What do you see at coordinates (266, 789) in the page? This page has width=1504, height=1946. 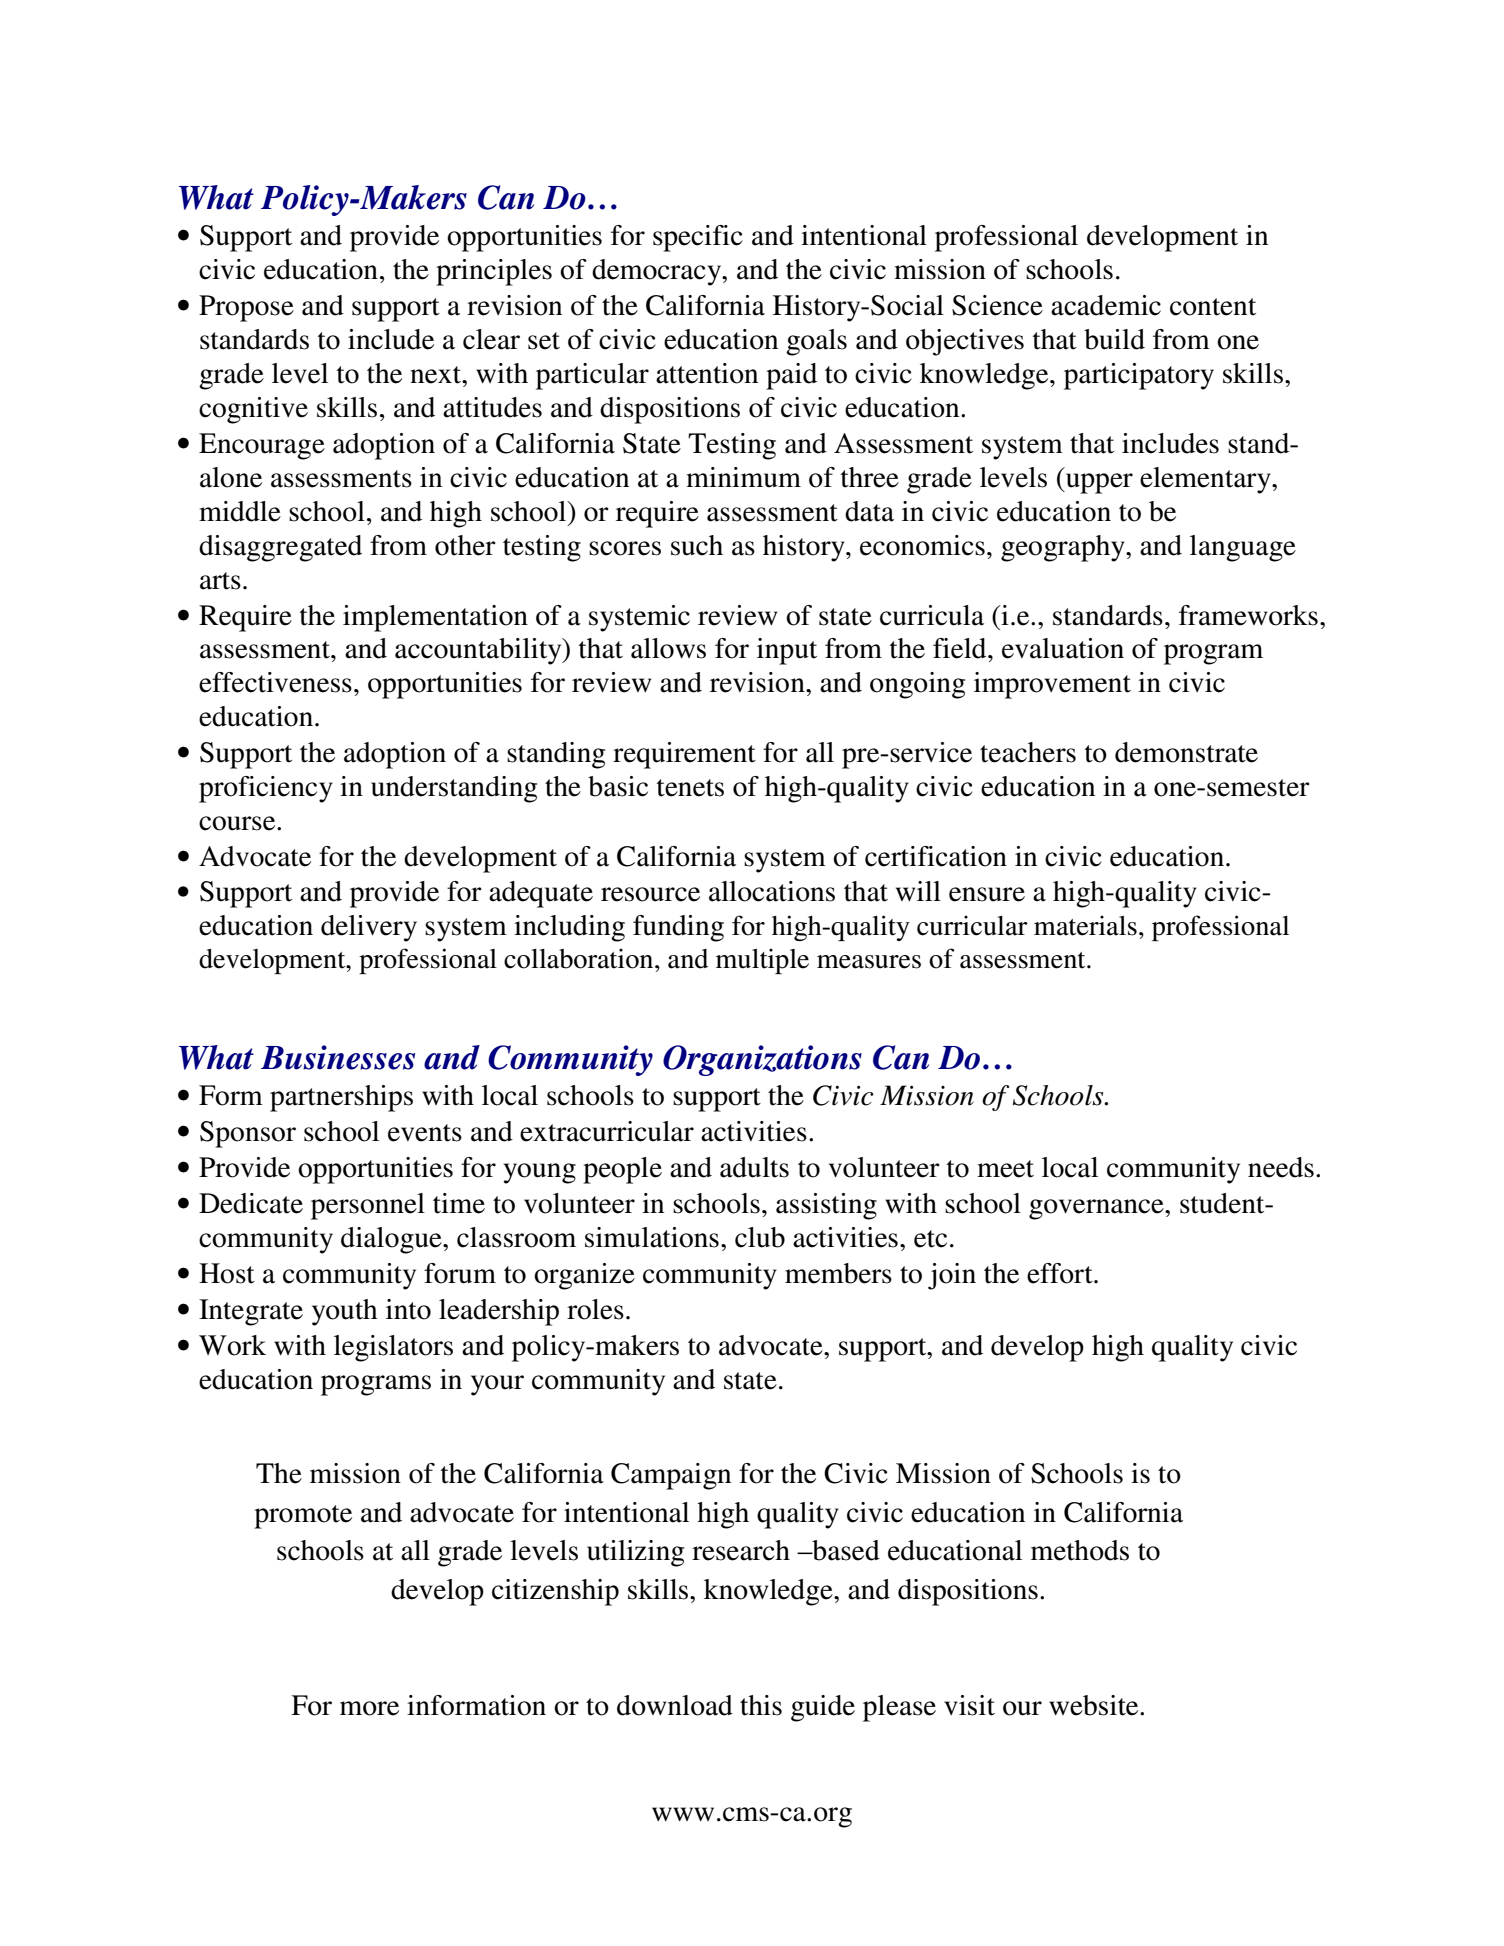 I see `proficiency` at bounding box center [266, 789].
